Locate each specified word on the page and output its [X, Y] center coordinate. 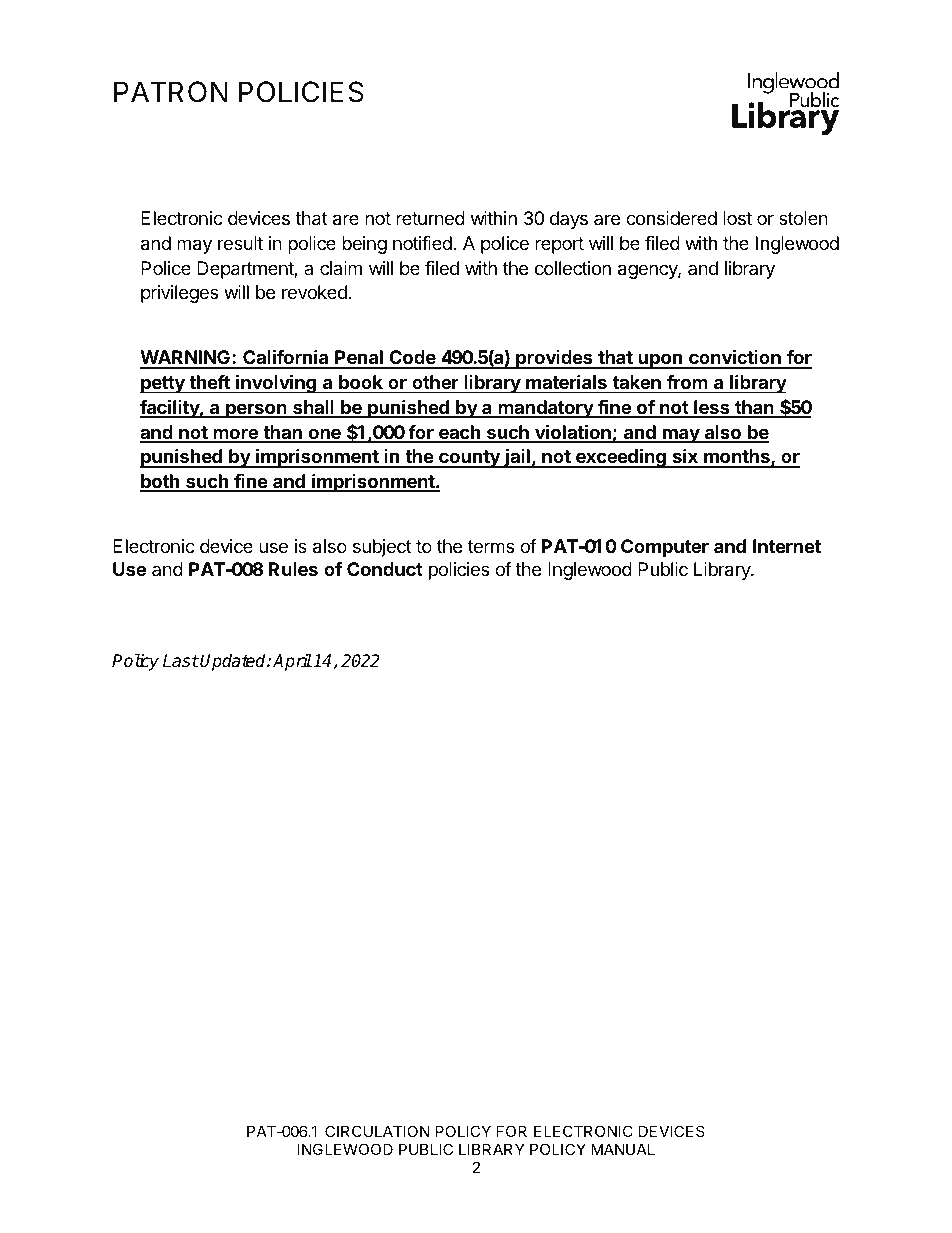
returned [430, 218]
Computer [665, 548]
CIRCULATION [377, 1131]
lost [737, 218]
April [292, 662]
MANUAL [623, 1149]
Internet [787, 546]
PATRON [170, 92]
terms [491, 546]
